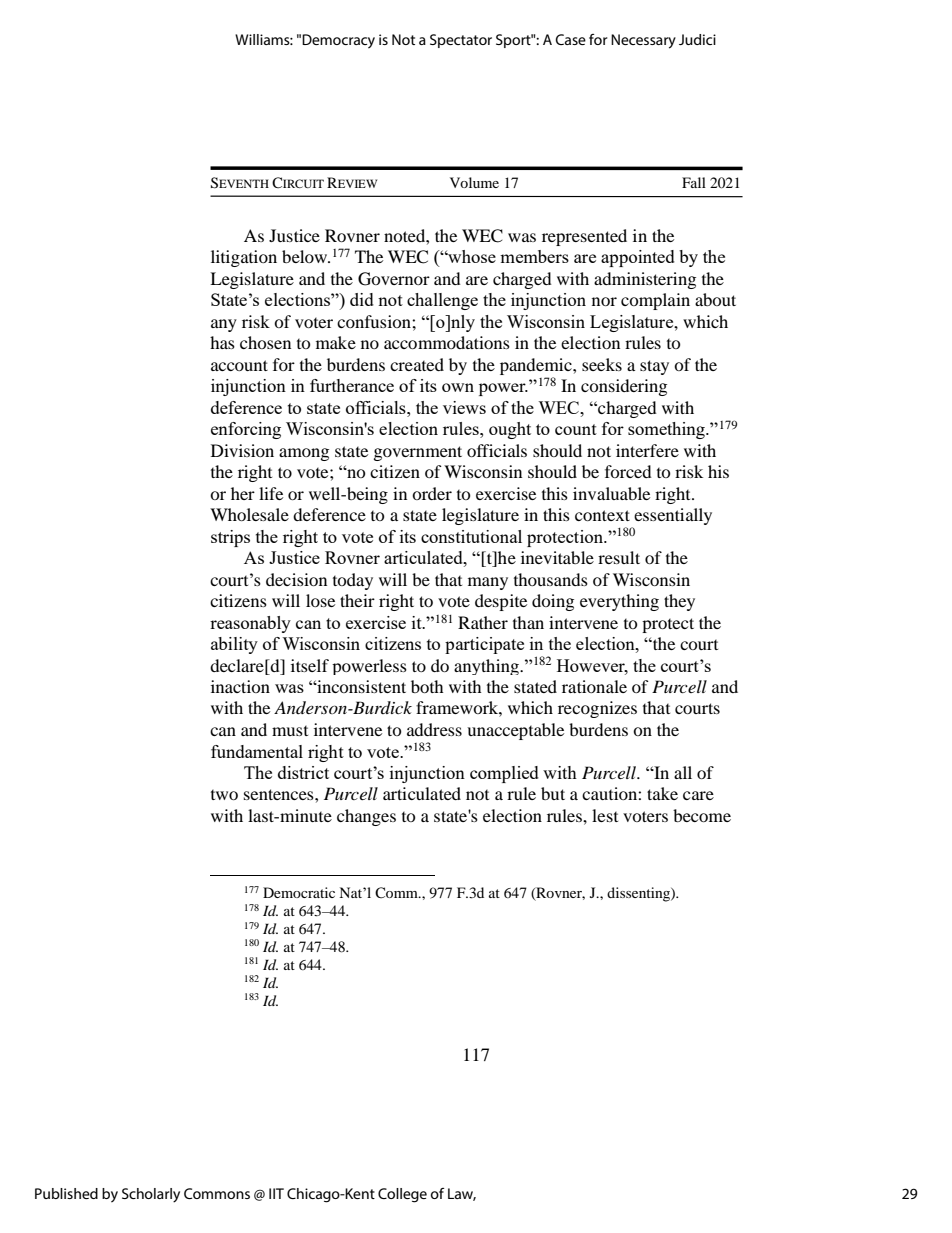 This screenshot has width=952, height=1233. Describe the element at coordinates (151, 1195) in the screenshot. I see `Scholarly` at that location.
